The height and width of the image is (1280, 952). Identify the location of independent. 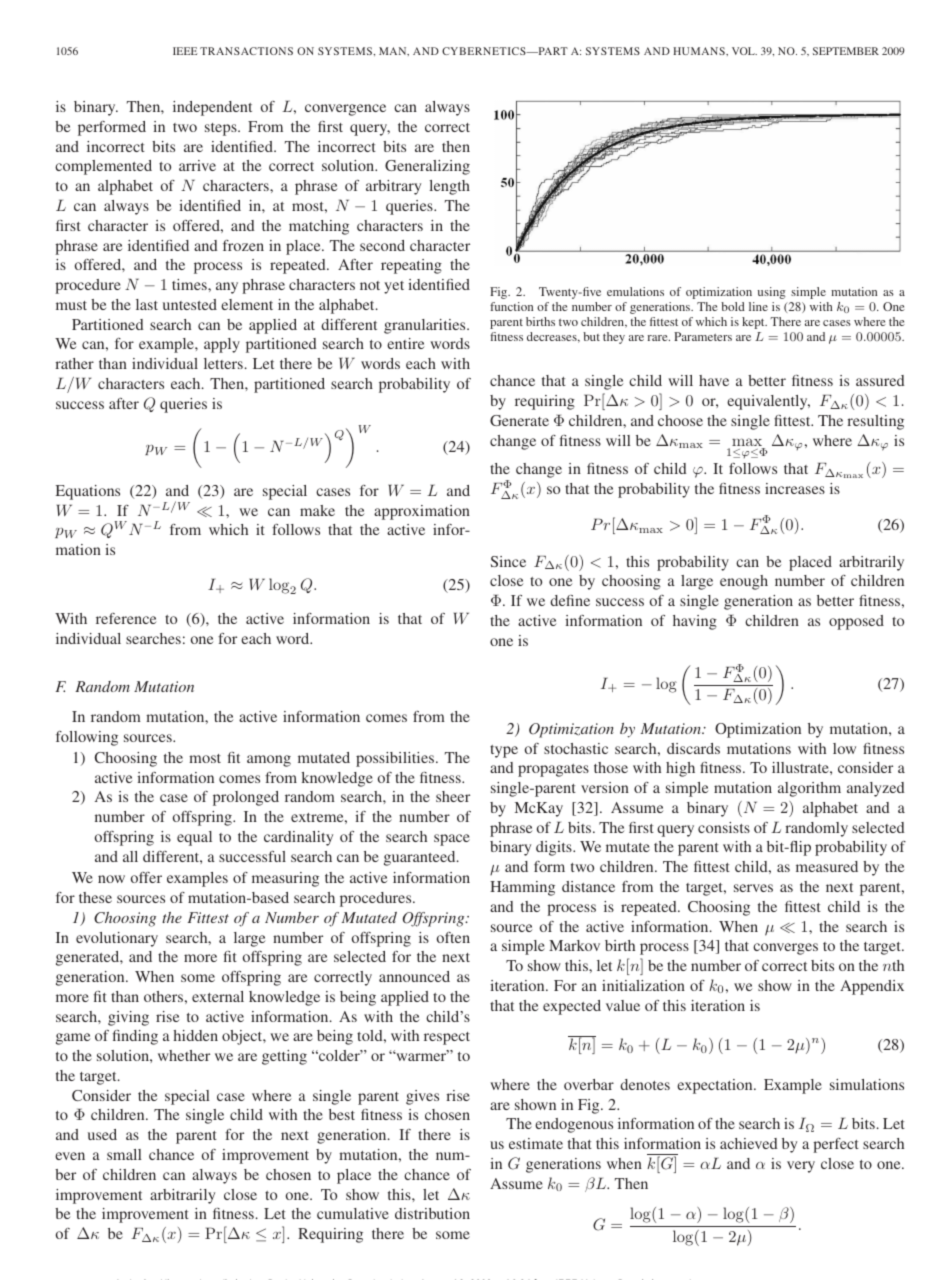
(212, 108).
